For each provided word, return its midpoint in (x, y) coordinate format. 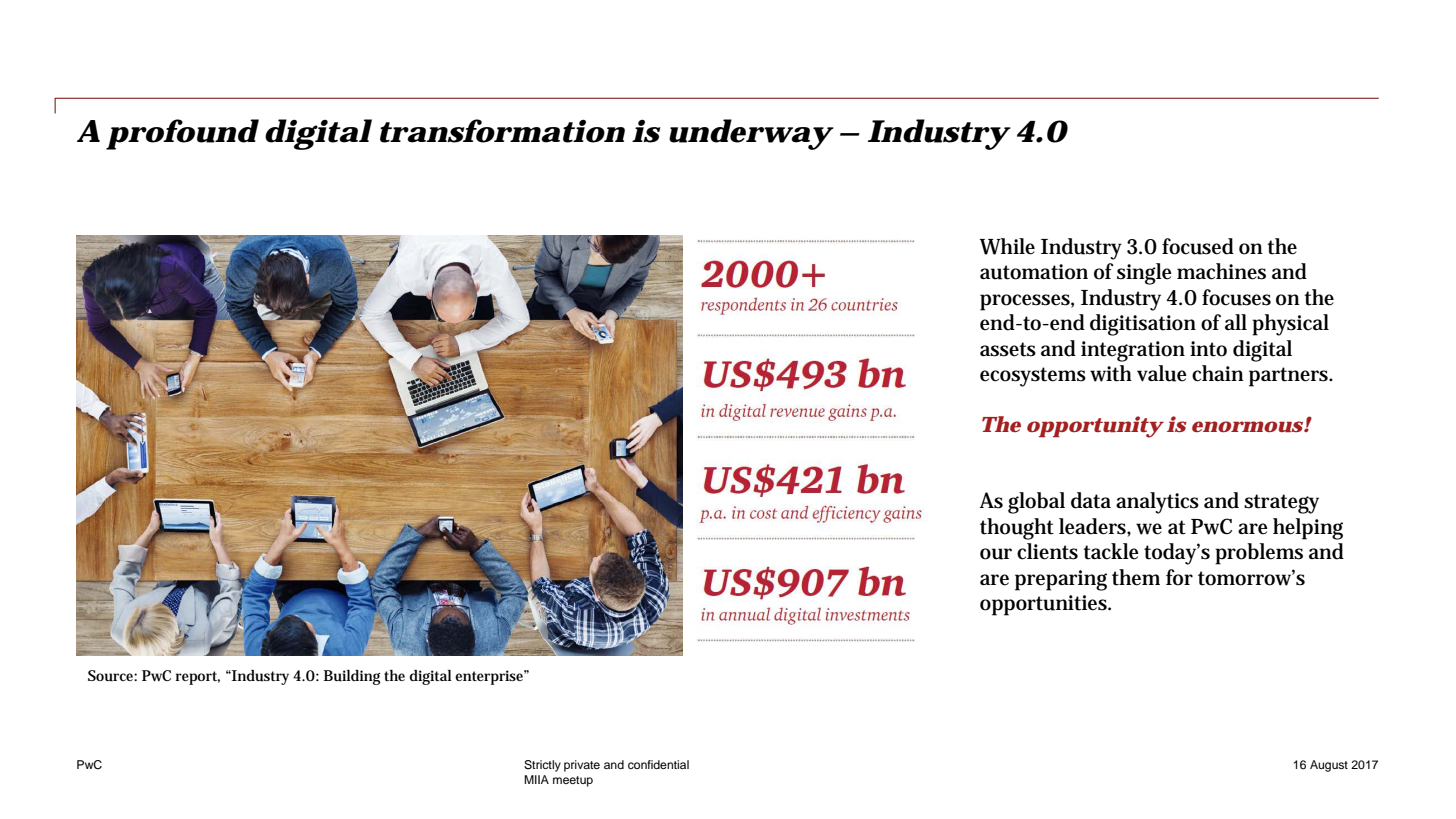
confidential (658, 764)
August (1329, 766)
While (1007, 246)
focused (1198, 246)
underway (749, 134)
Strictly (542, 766)
